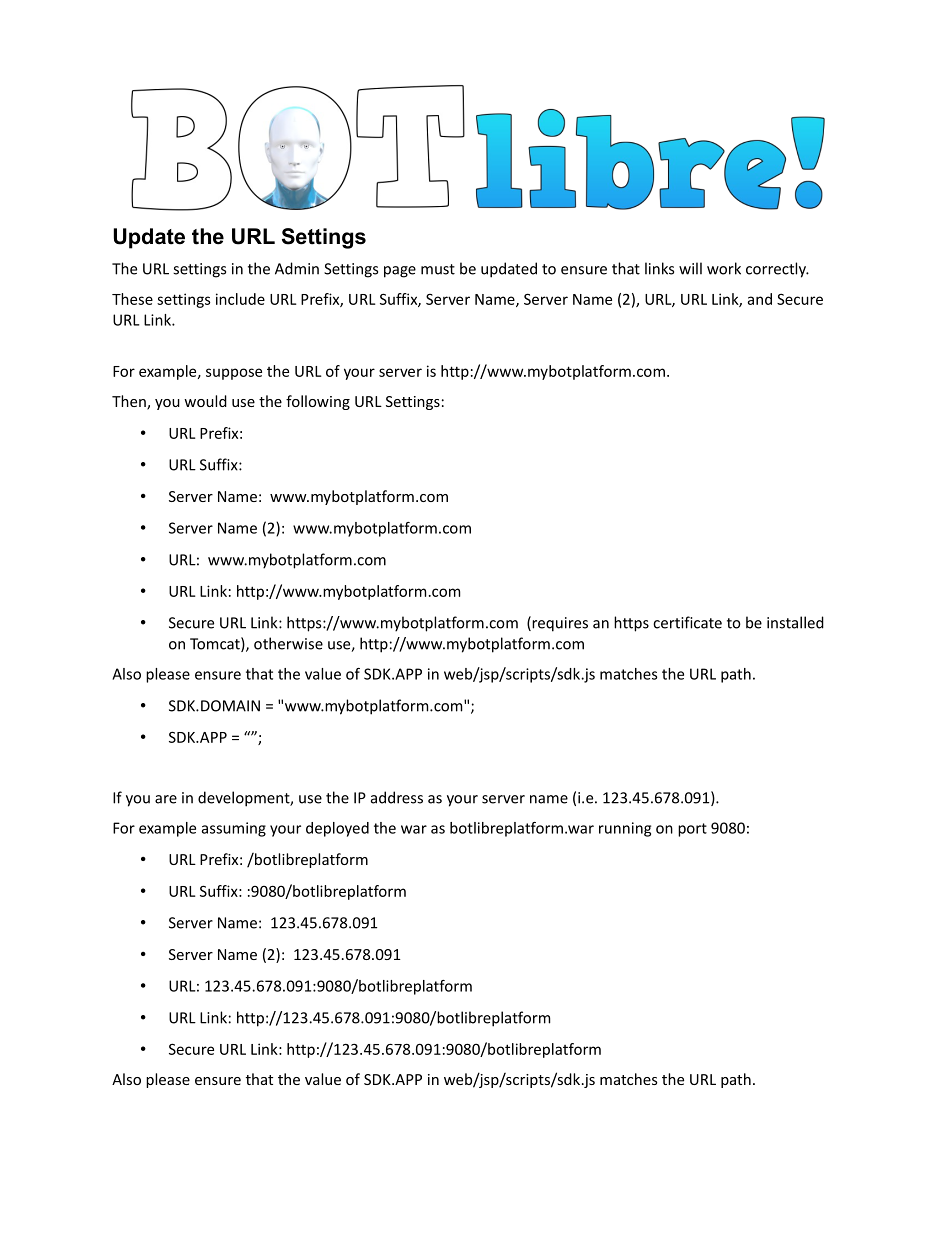 This document has width=952, height=1233. What do you see at coordinates (795, 622) in the document?
I see `installed` at bounding box center [795, 622].
